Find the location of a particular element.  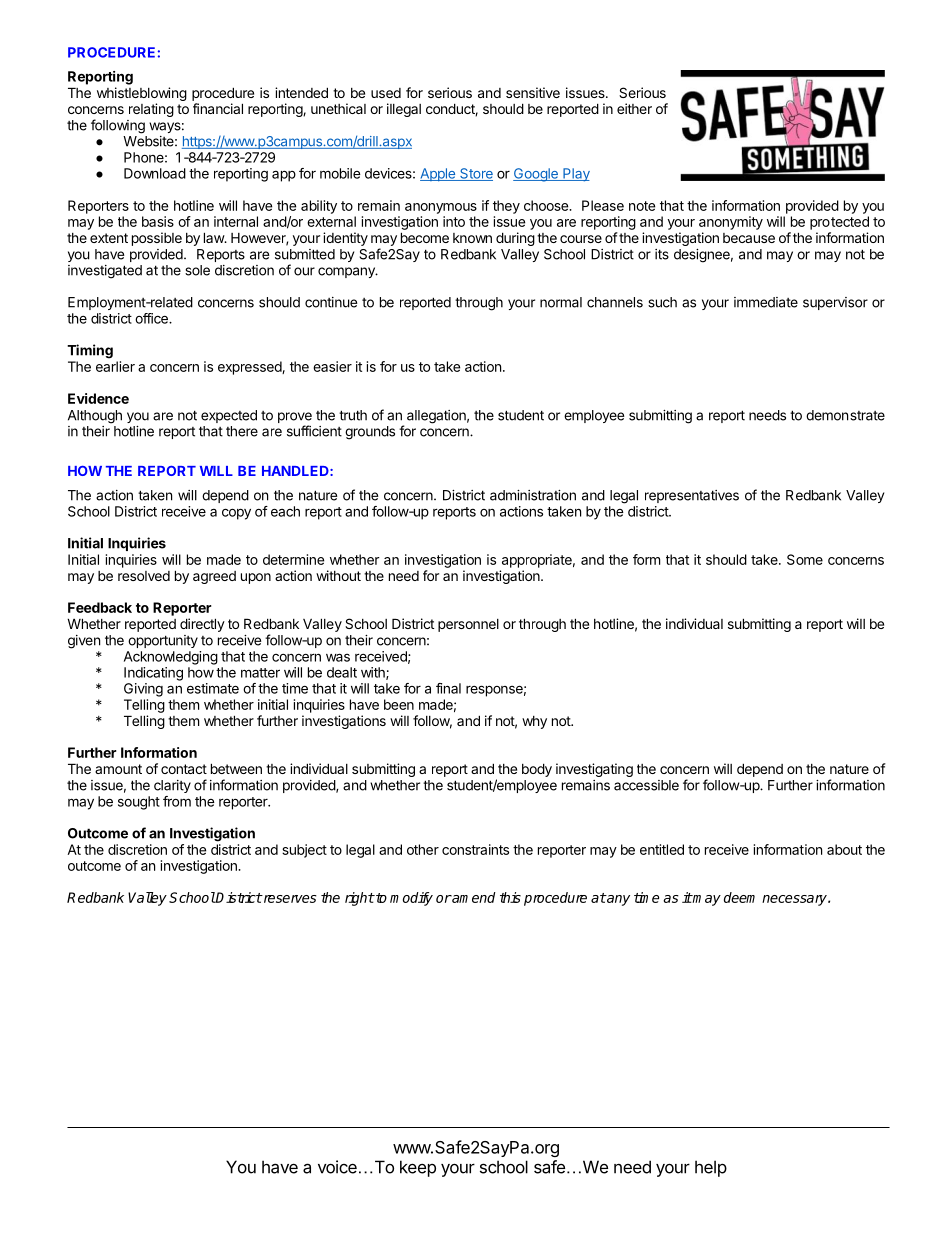

Store is located at coordinates (475, 174).
